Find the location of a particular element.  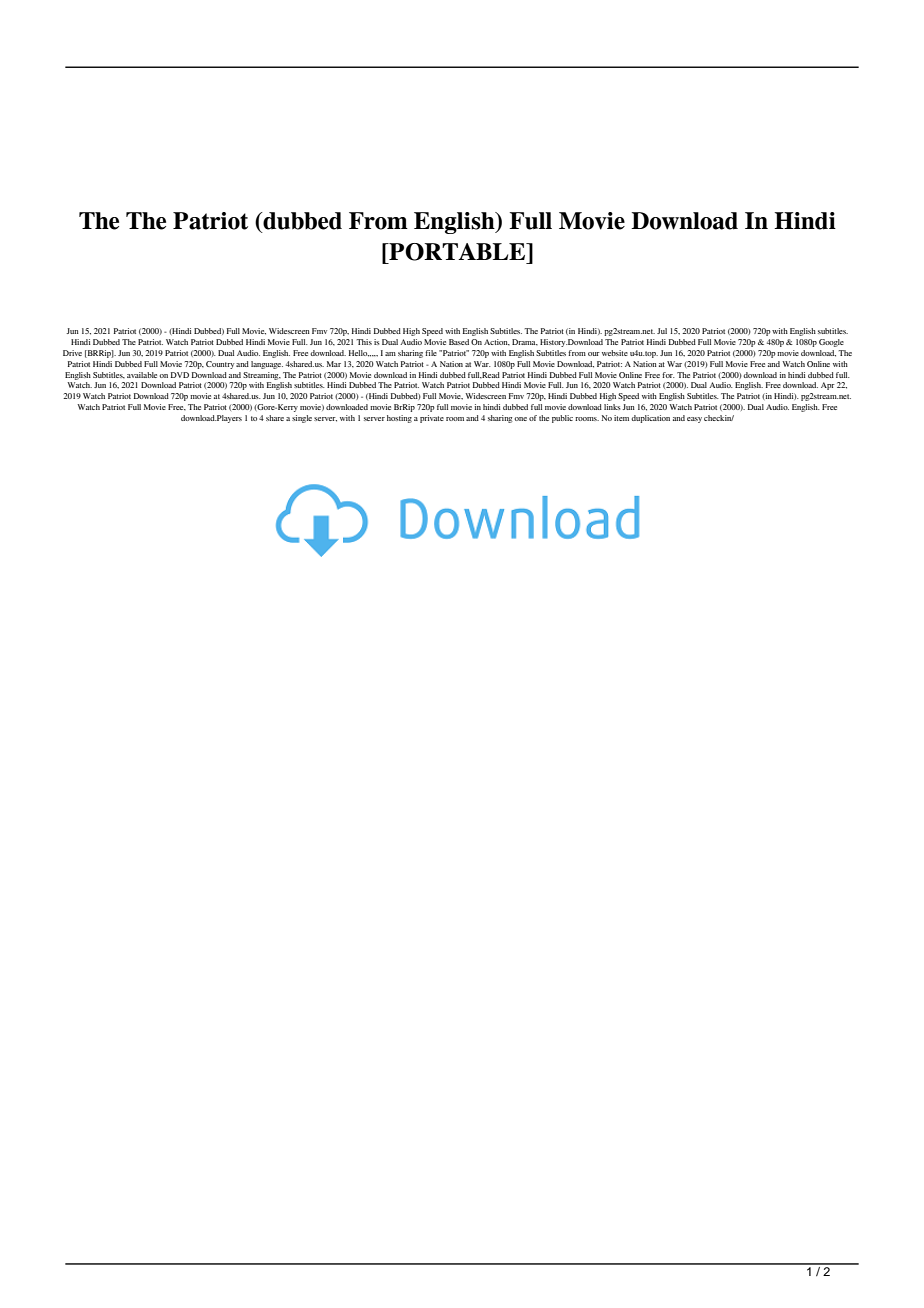

Jul is located at coordinates (662, 331).
